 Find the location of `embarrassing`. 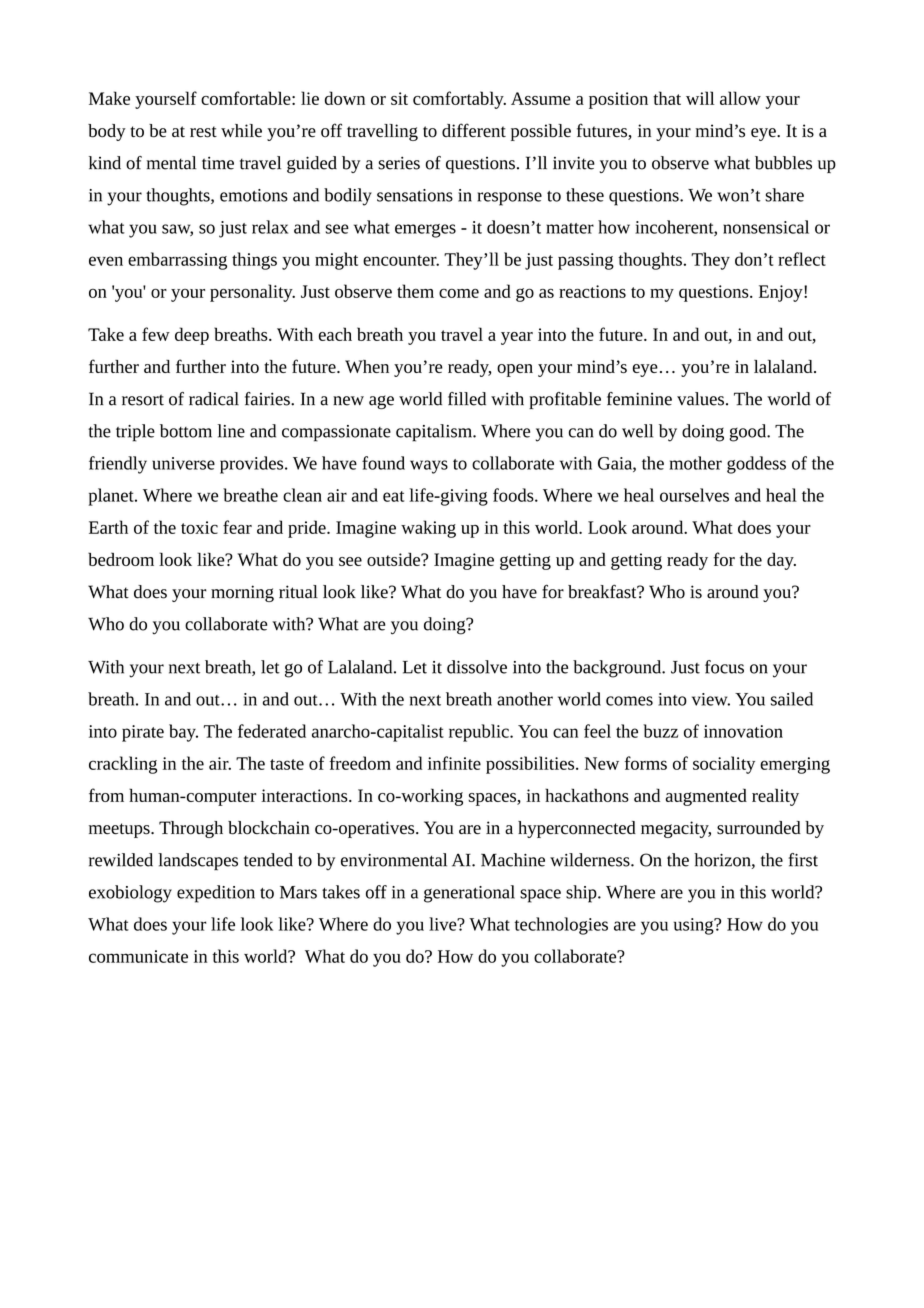

embarrassing is located at coordinates (177, 261).
